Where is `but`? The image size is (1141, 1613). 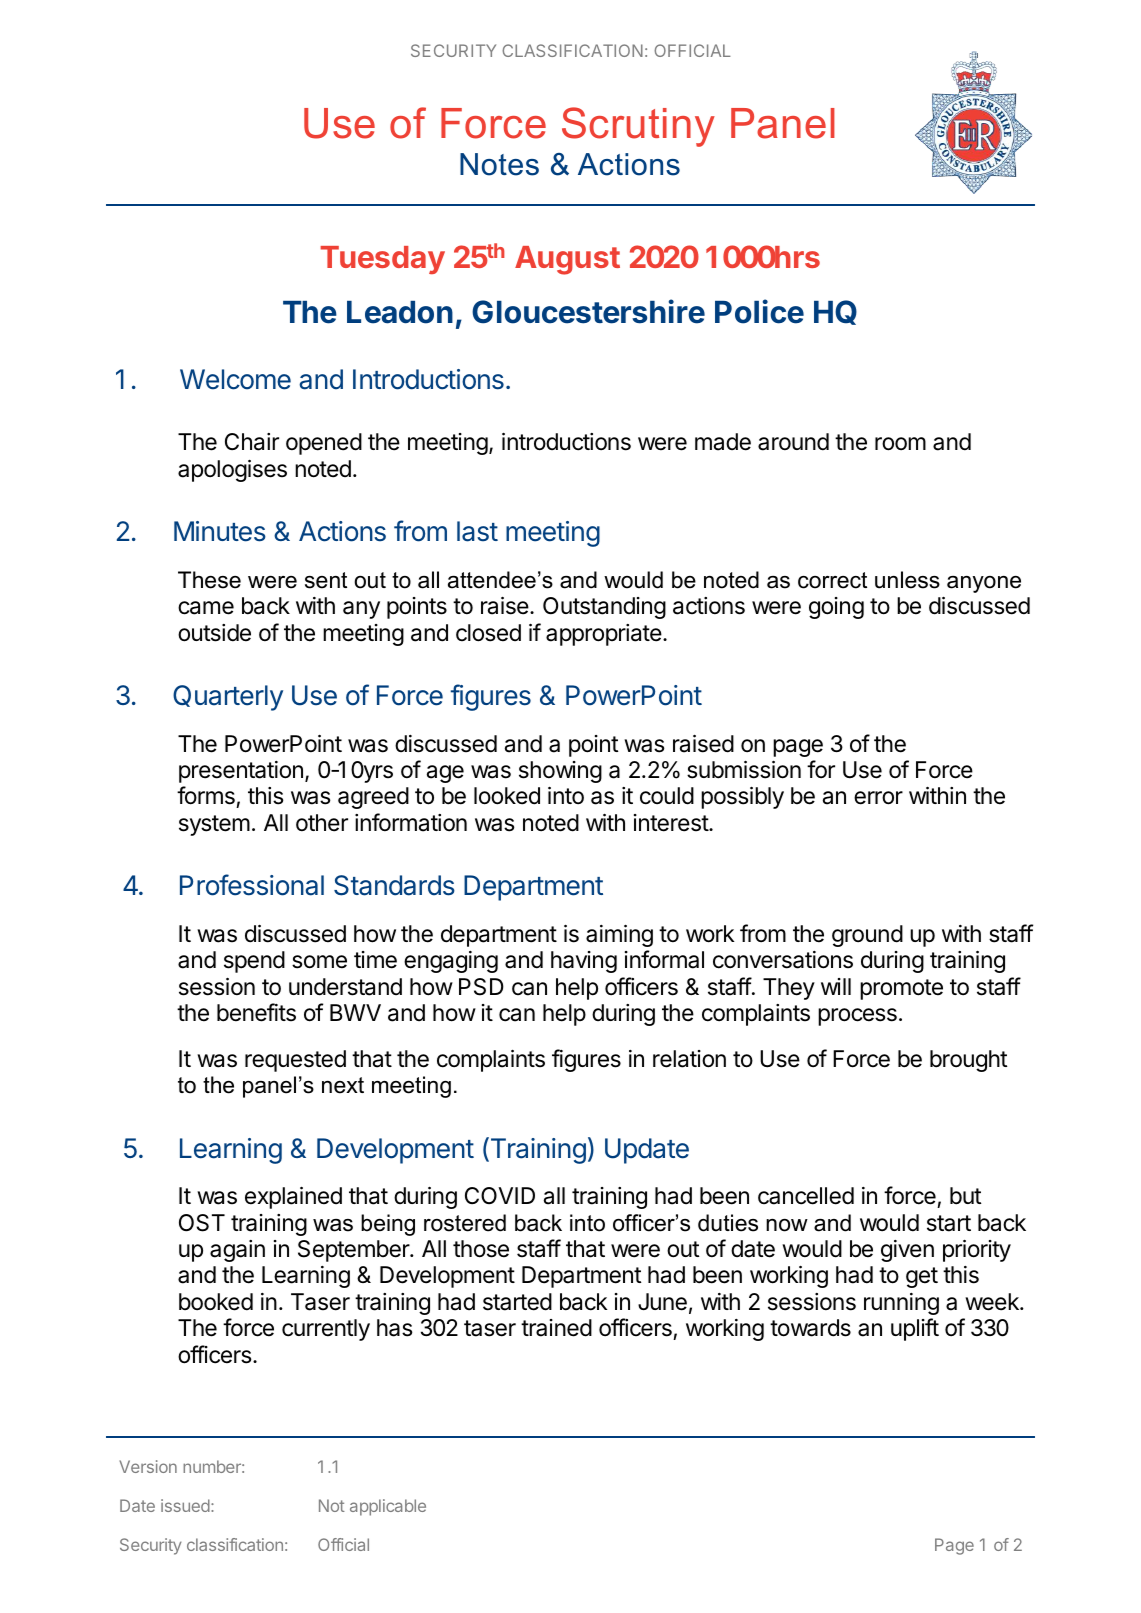
but is located at coordinates (966, 1196).
